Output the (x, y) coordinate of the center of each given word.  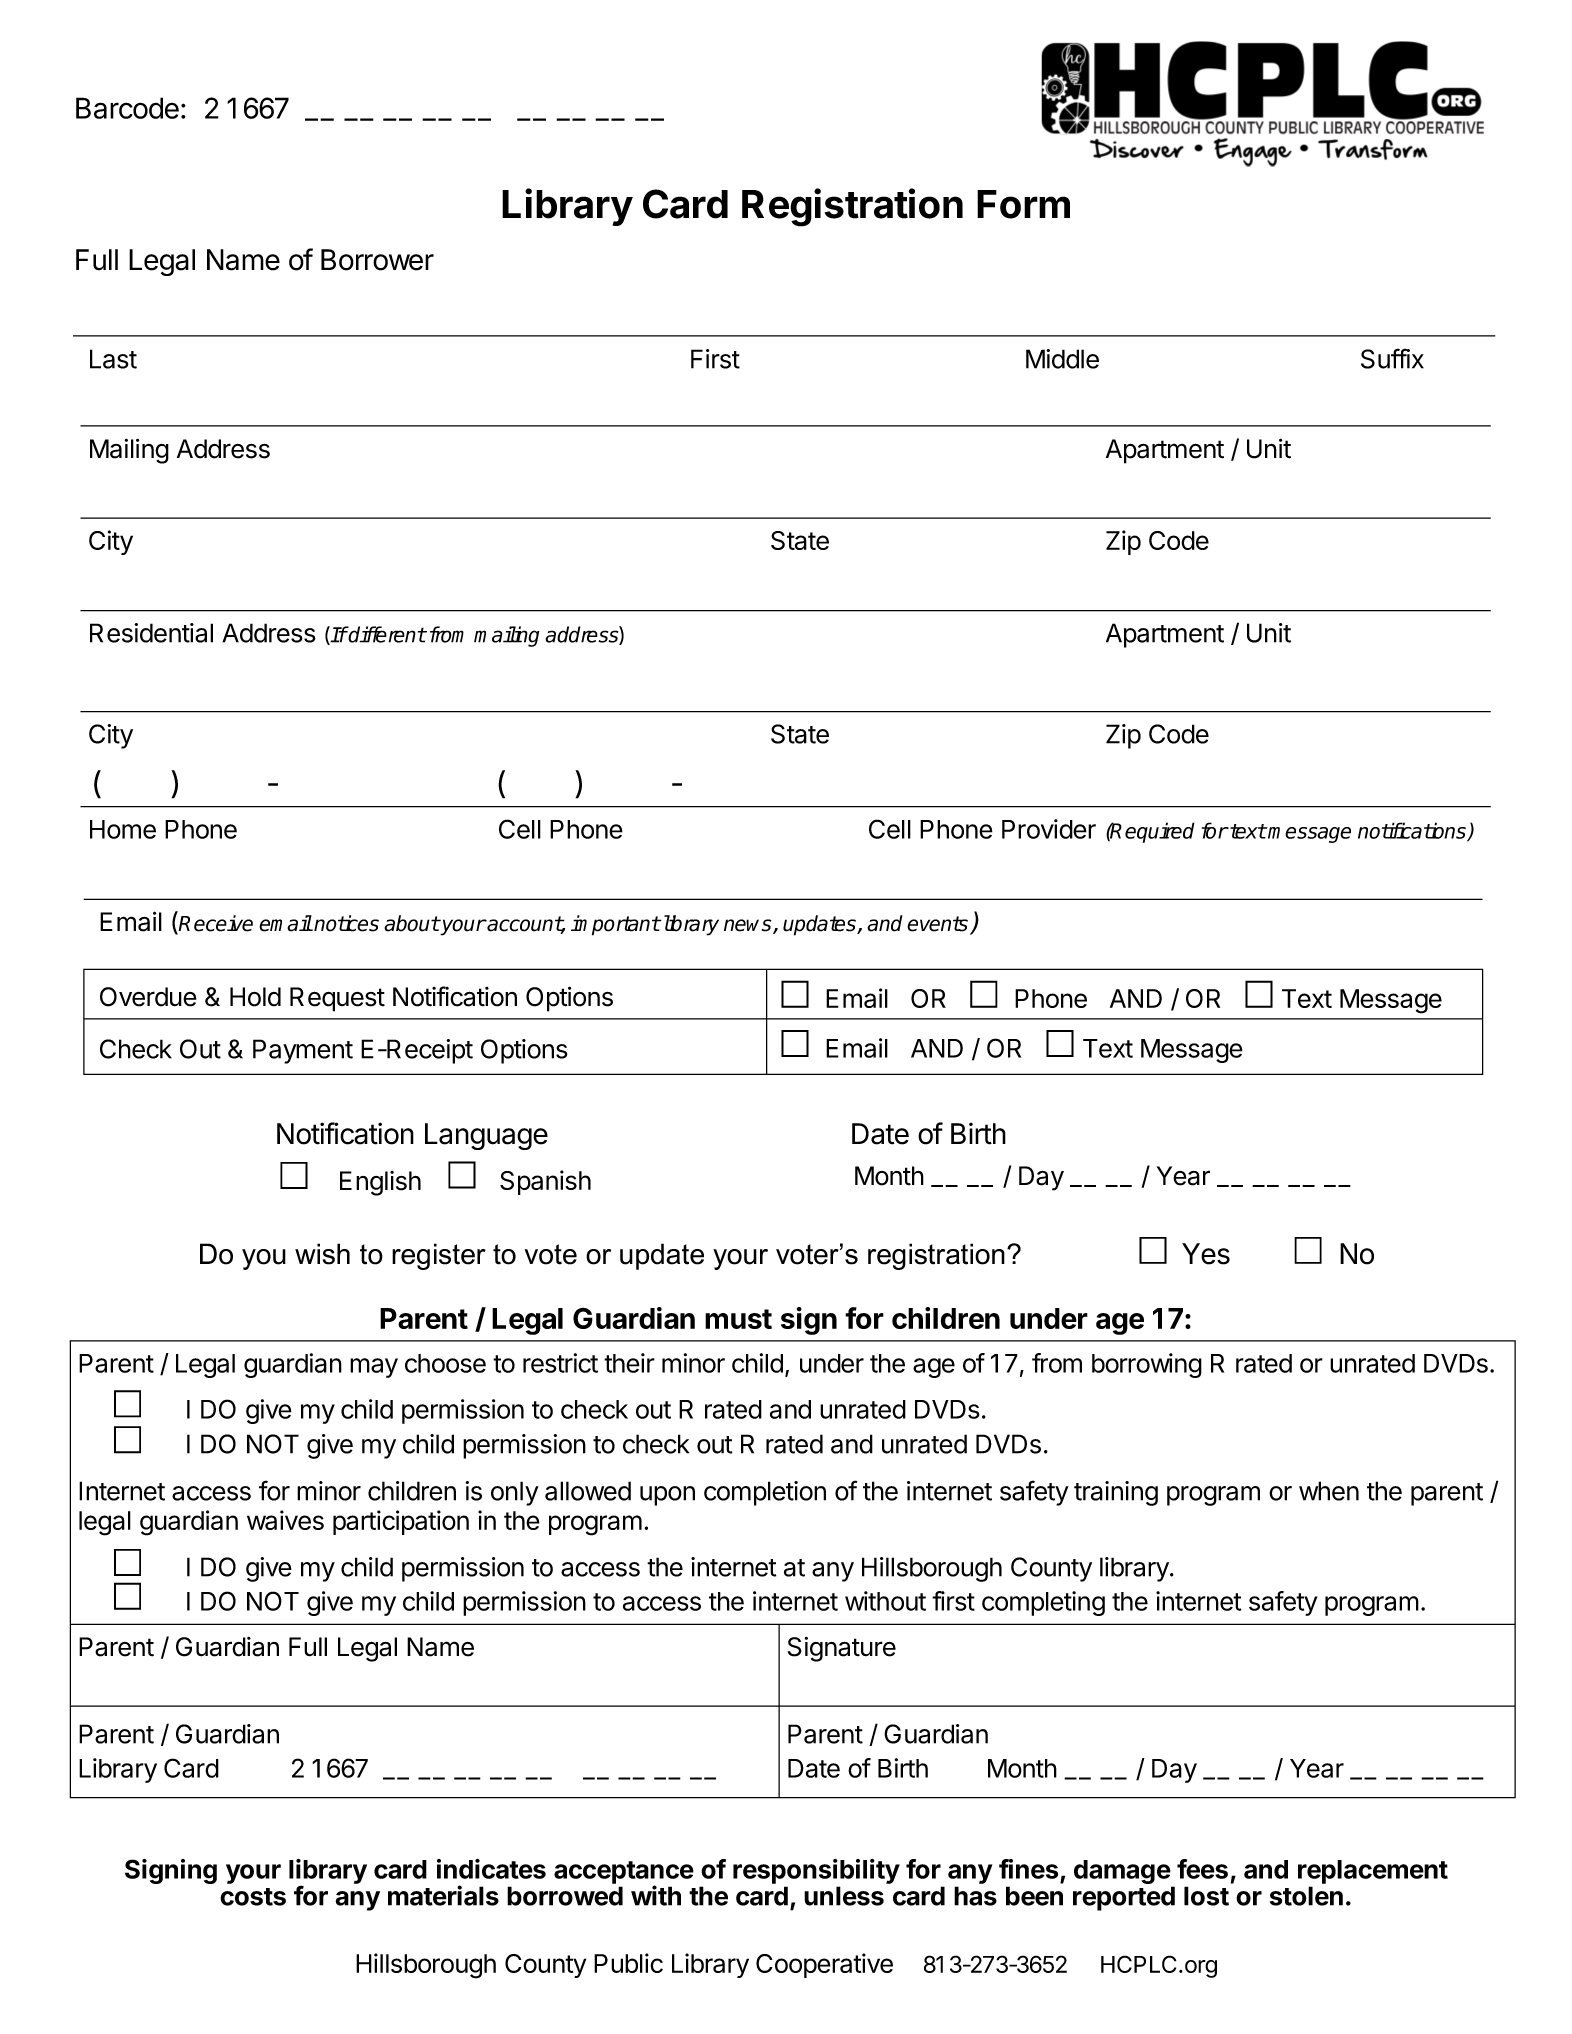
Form (1023, 204)
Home (123, 829)
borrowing (1147, 1365)
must (738, 1319)
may (374, 1368)
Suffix (1392, 358)
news (749, 926)
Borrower (377, 260)
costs (253, 1897)
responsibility (816, 1873)
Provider (1049, 829)
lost (1206, 1896)
